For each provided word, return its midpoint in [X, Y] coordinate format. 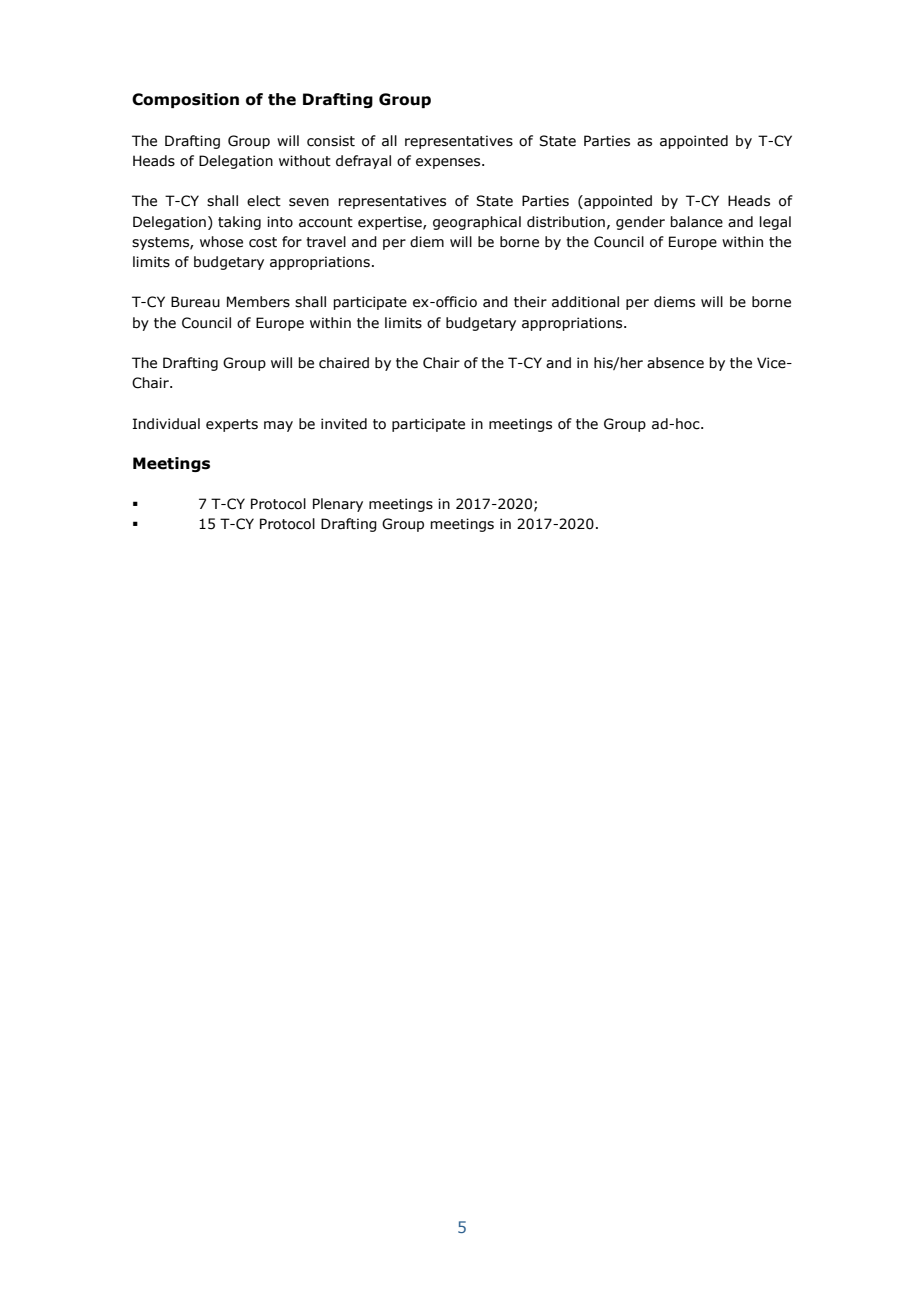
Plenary [338, 505]
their [530, 302]
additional [585, 302]
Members [258, 302]
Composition [185, 100]
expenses [449, 163]
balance [696, 222]
